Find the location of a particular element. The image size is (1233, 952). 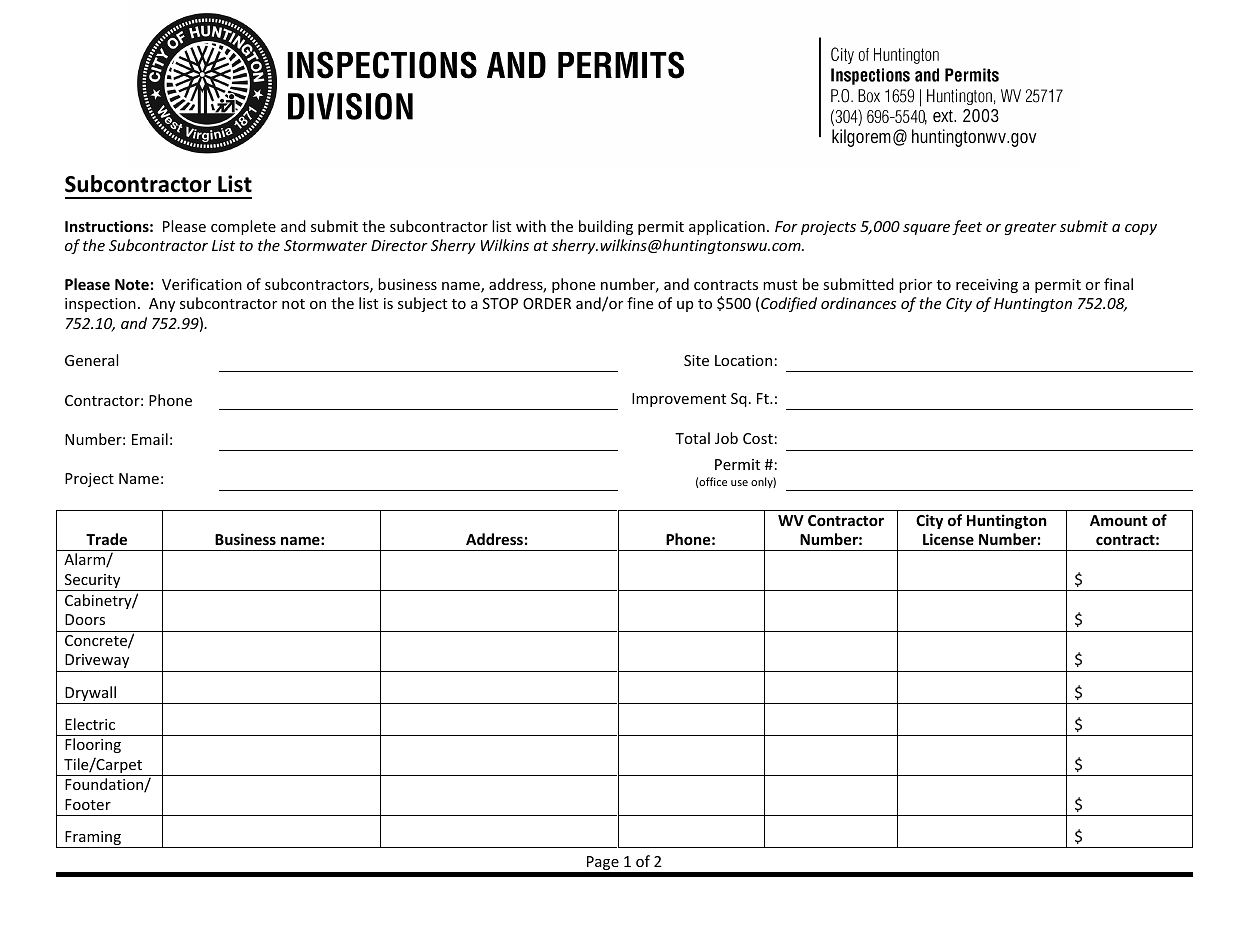

Amount is located at coordinates (1119, 520).
